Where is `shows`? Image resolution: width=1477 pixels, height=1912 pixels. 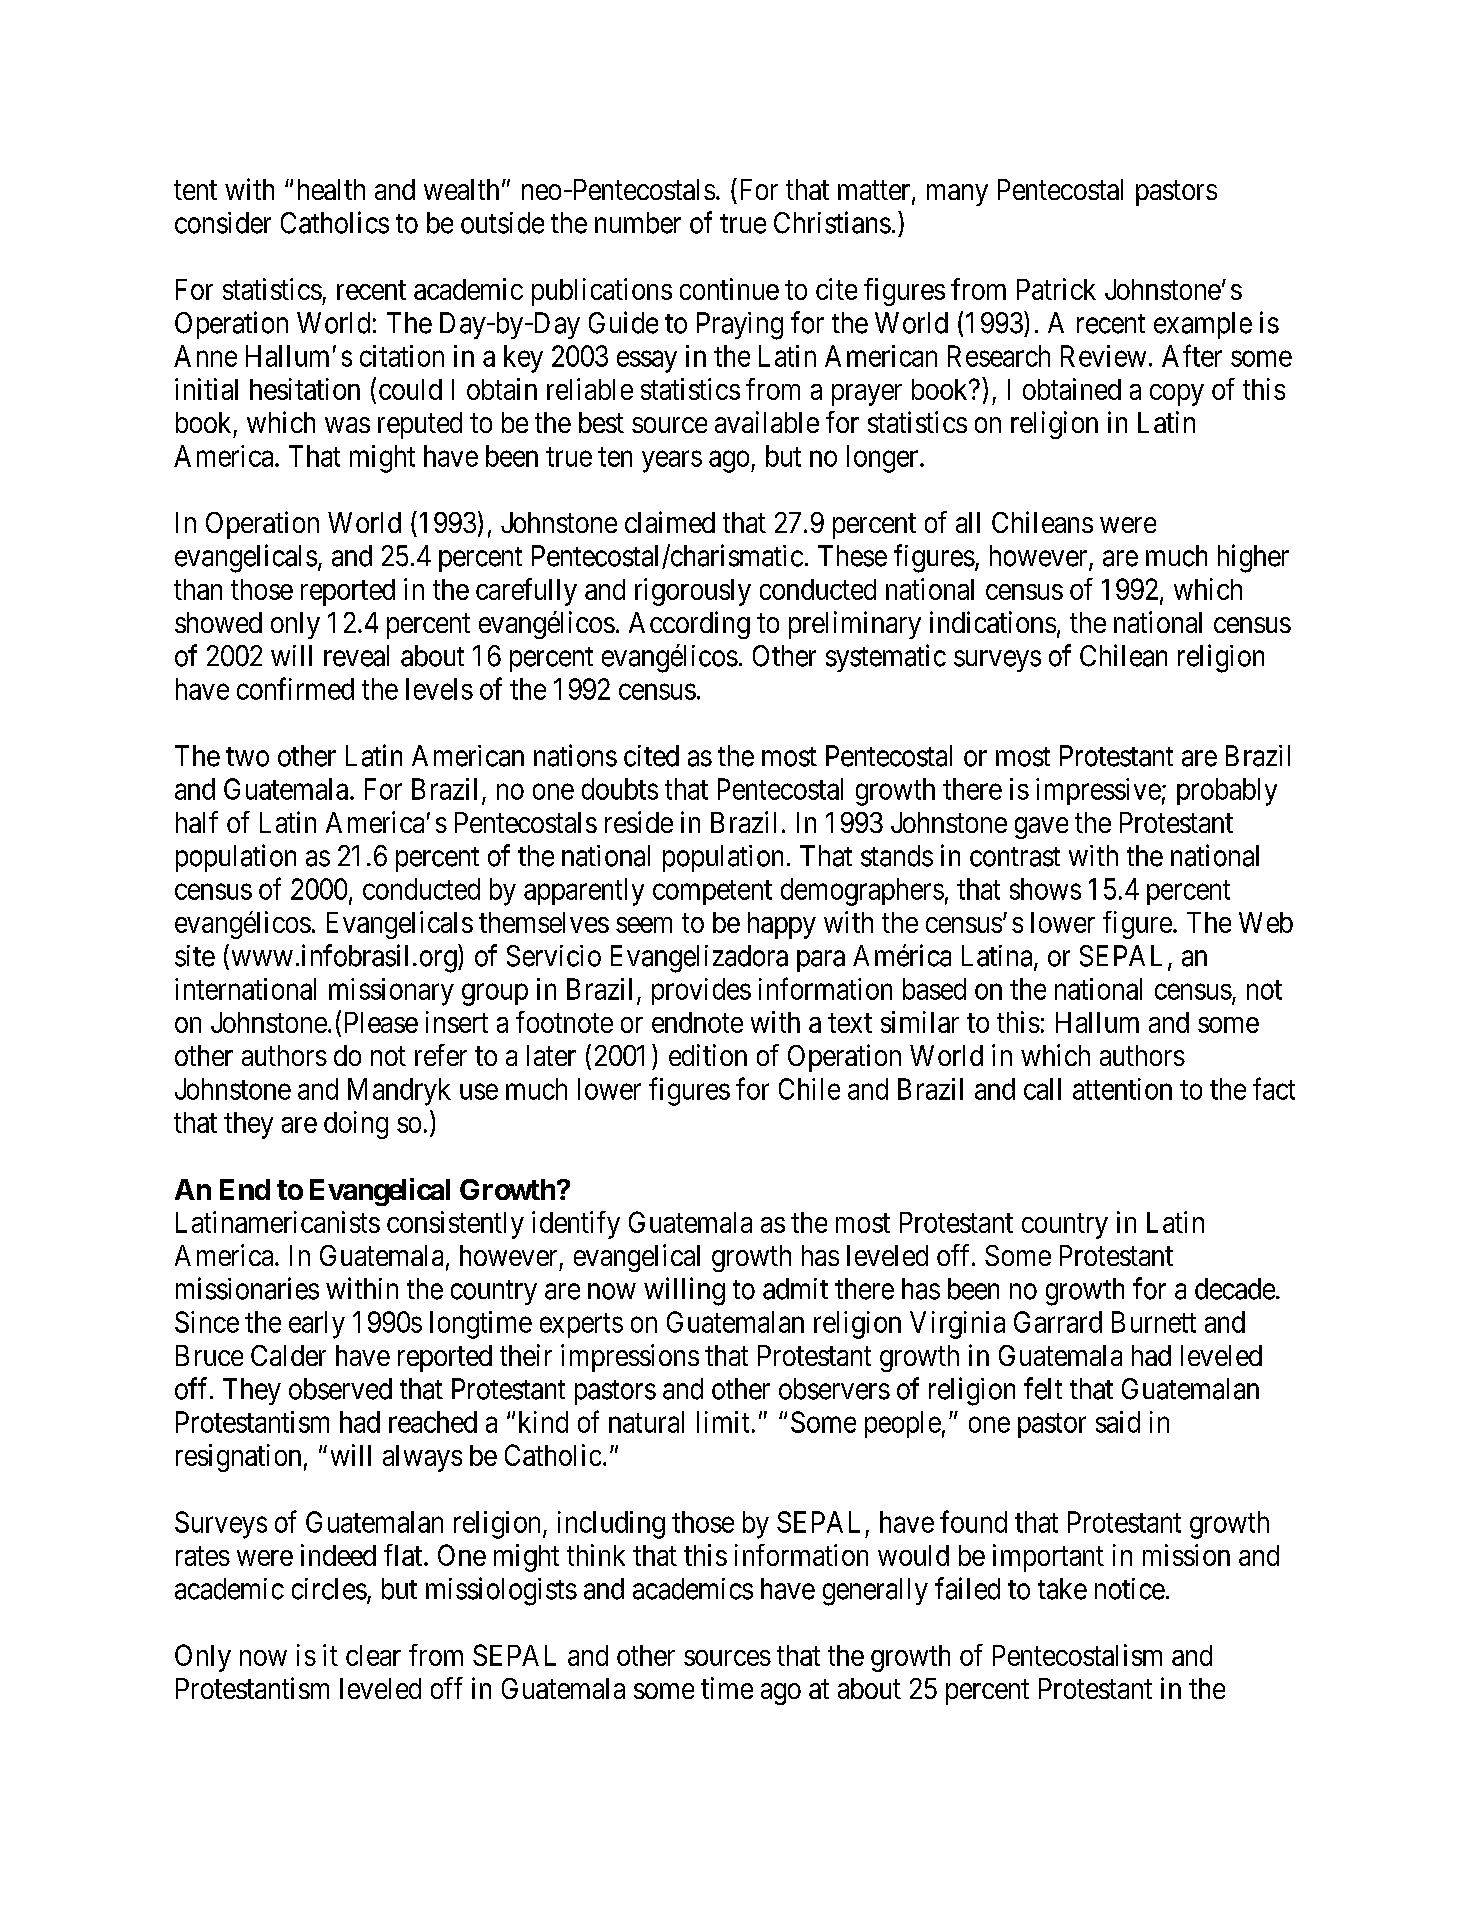 shows is located at coordinates (1045, 889).
